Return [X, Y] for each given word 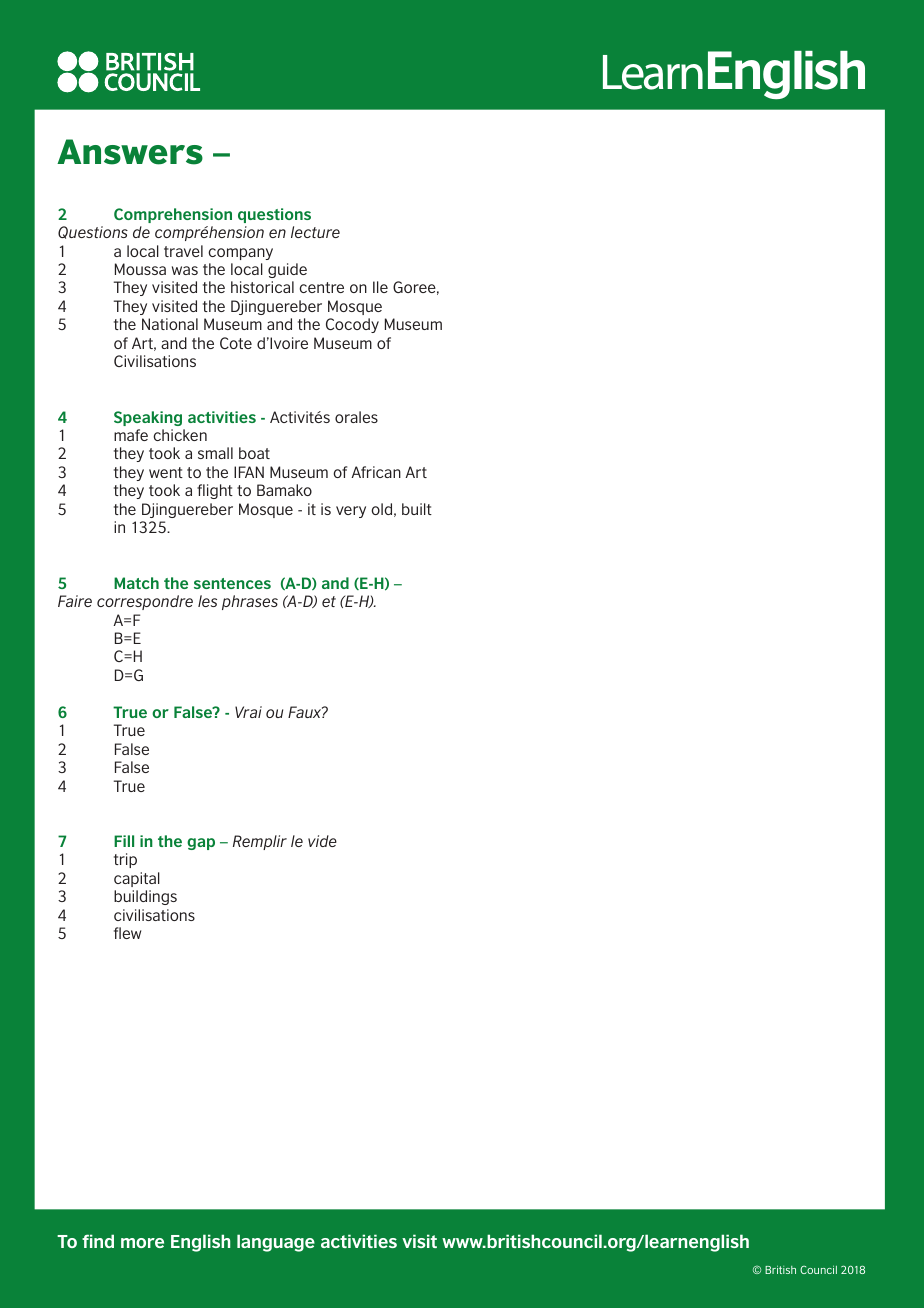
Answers [130, 152]
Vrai [248, 712]
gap [201, 844]
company [240, 254]
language [276, 1243]
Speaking [148, 418]
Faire [75, 601]
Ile [380, 287]
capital [137, 879]
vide [322, 841]
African [376, 472]
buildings [145, 897]
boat [254, 453]
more [142, 1243]
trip [125, 860]
